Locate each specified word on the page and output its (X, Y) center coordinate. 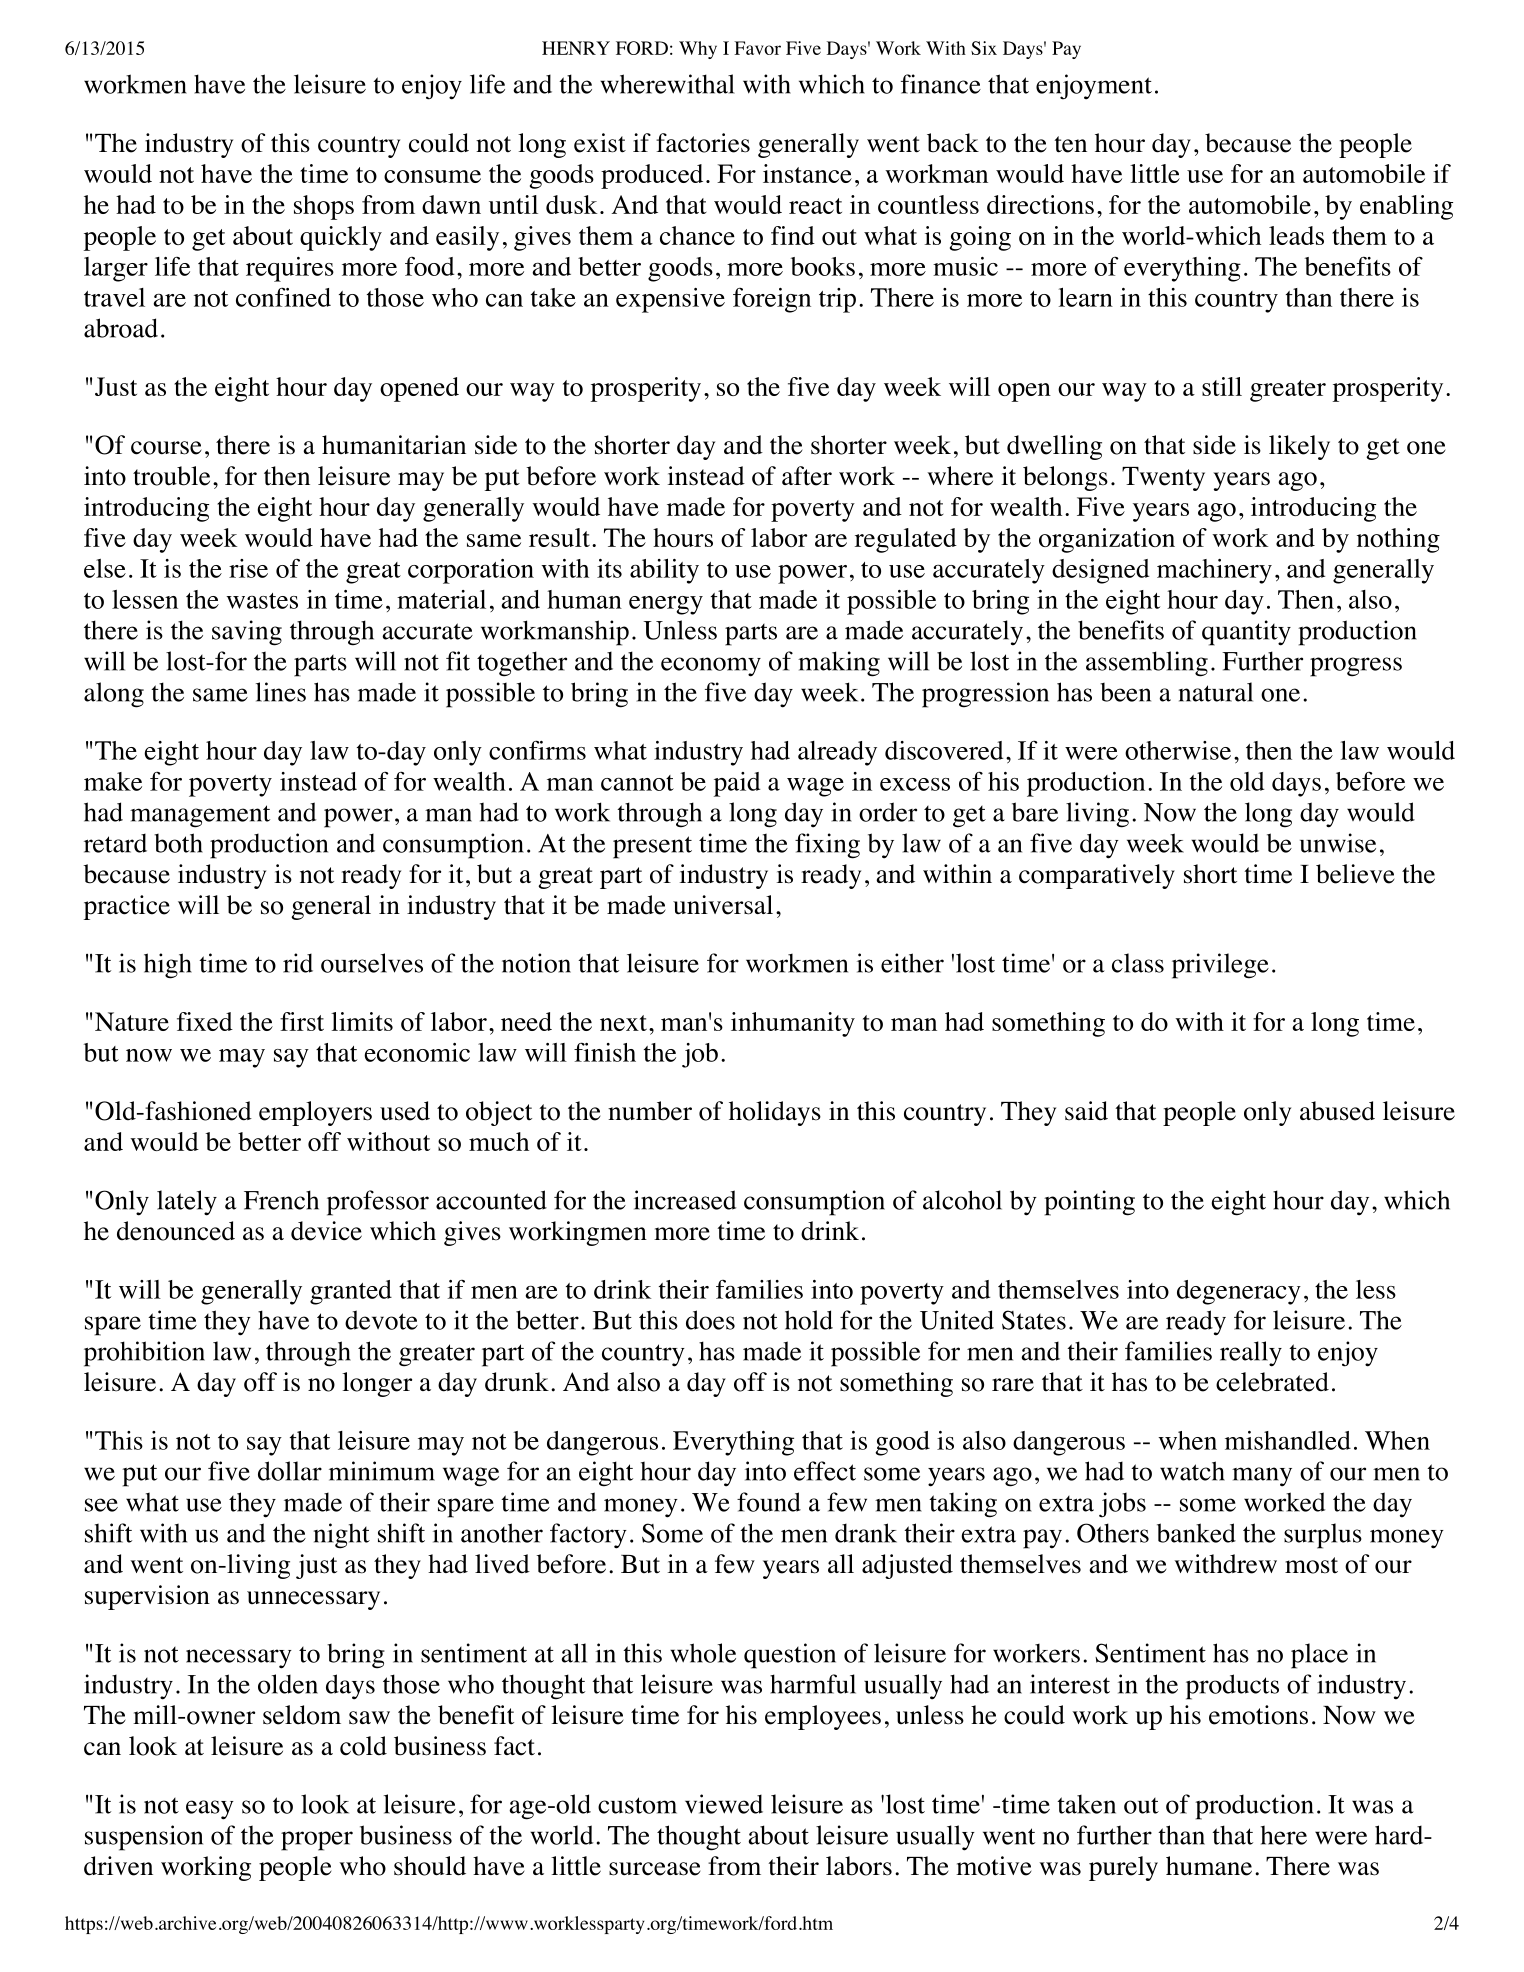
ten (1070, 144)
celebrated (1272, 1382)
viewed (724, 1804)
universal (723, 905)
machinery (1214, 571)
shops (324, 207)
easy (210, 1810)
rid (298, 963)
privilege (1220, 966)
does (710, 1320)
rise (248, 568)
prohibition (144, 1354)
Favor (757, 48)
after (807, 476)
